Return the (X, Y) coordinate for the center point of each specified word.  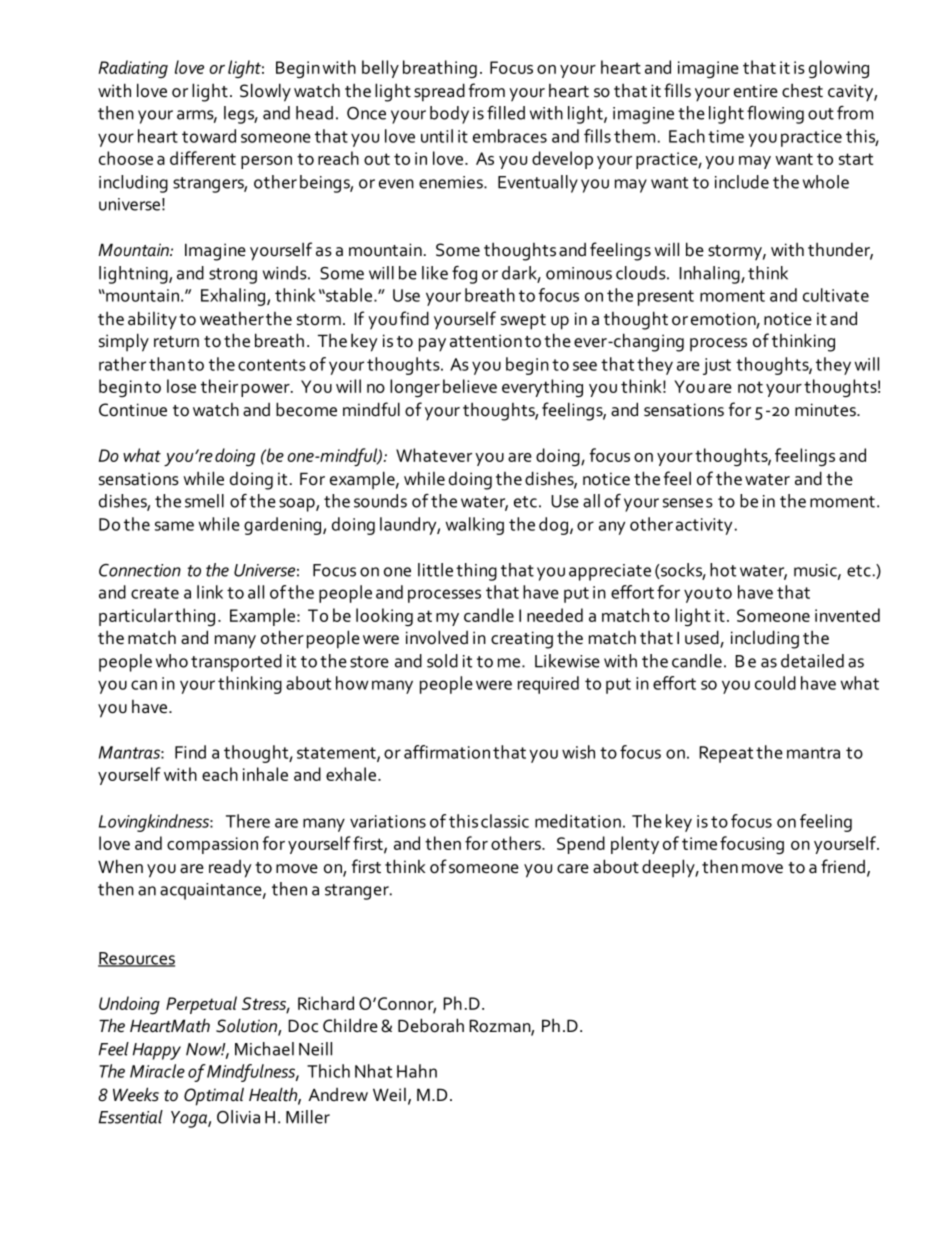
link (210, 592)
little (435, 570)
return (176, 342)
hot (723, 570)
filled (506, 113)
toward (209, 136)
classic (505, 821)
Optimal (214, 1096)
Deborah (431, 1025)
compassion (212, 845)
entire (756, 91)
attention (486, 341)
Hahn (417, 1071)
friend (843, 866)
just (717, 366)
